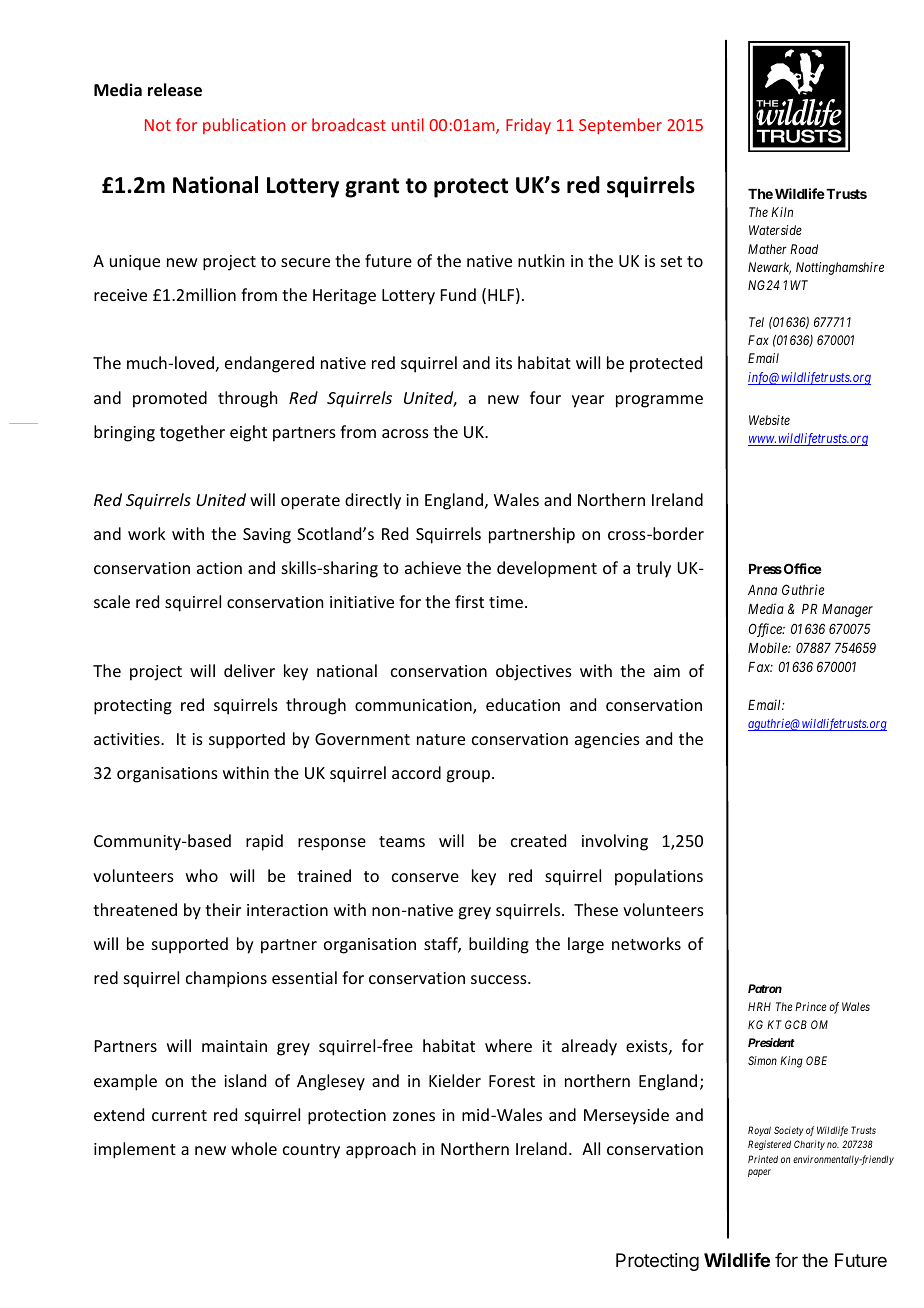 The height and width of the screenshot is (1308, 924). What do you see at coordinates (782, 212) in the screenshot?
I see `Kiln` at bounding box center [782, 212].
